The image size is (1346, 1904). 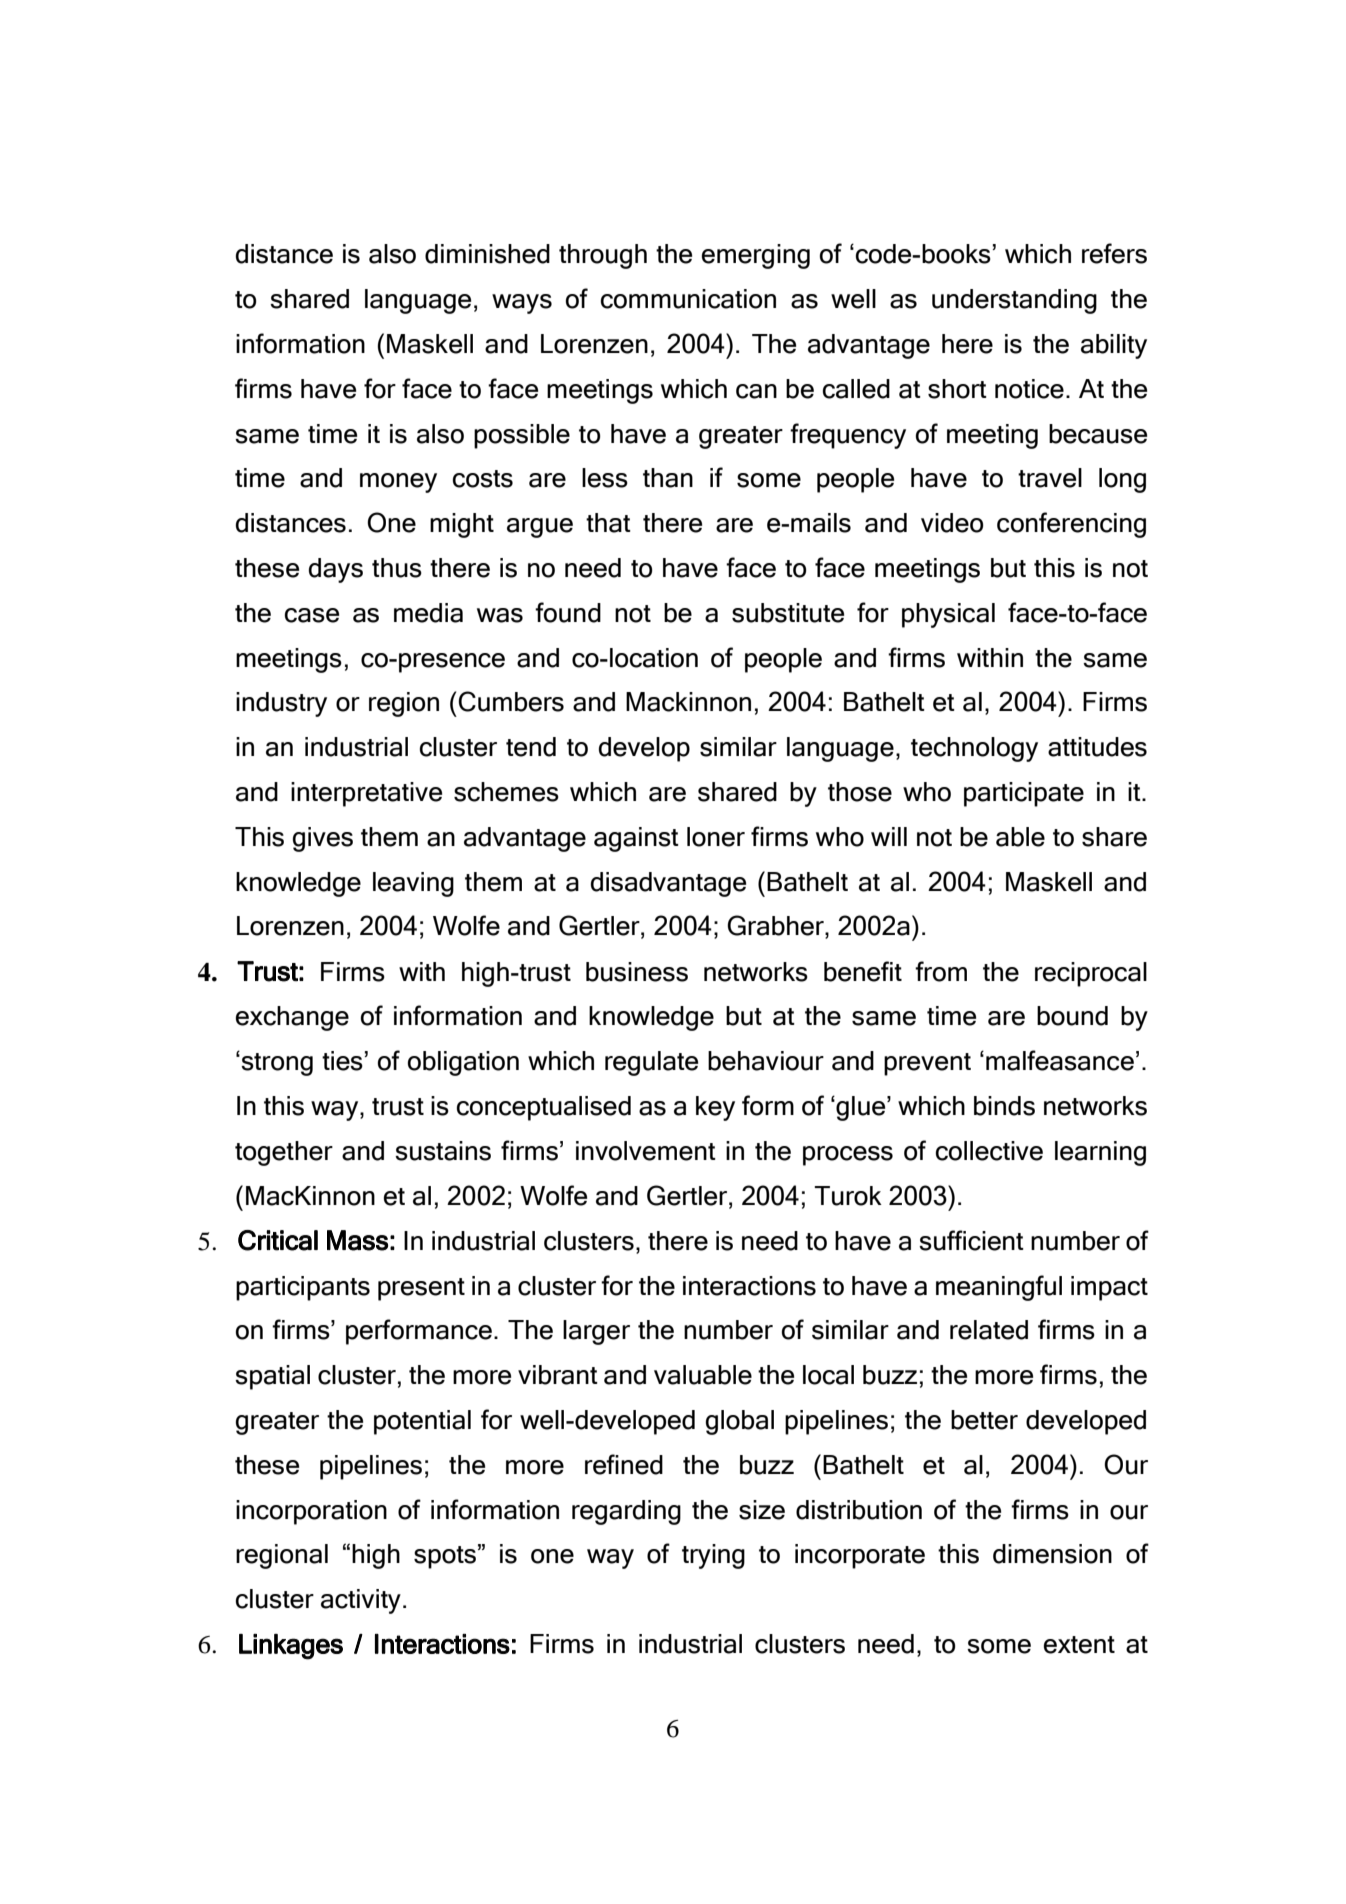 What do you see at coordinates (948, 615) in the screenshot?
I see `physical` at bounding box center [948, 615].
